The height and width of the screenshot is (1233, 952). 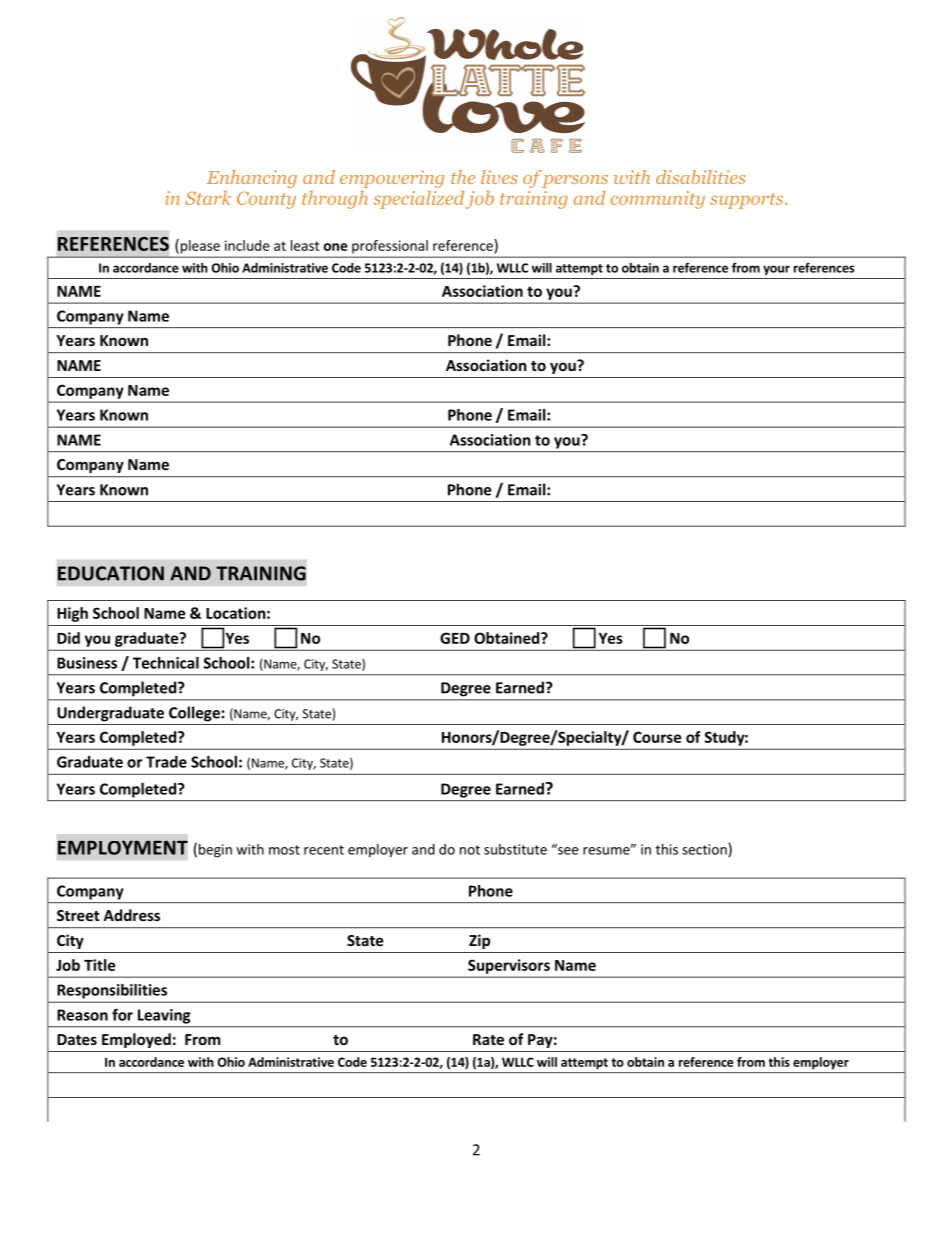 What do you see at coordinates (111, 573) in the screenshot?
I see `EDUCATION` at bounding box center [111, 573].
